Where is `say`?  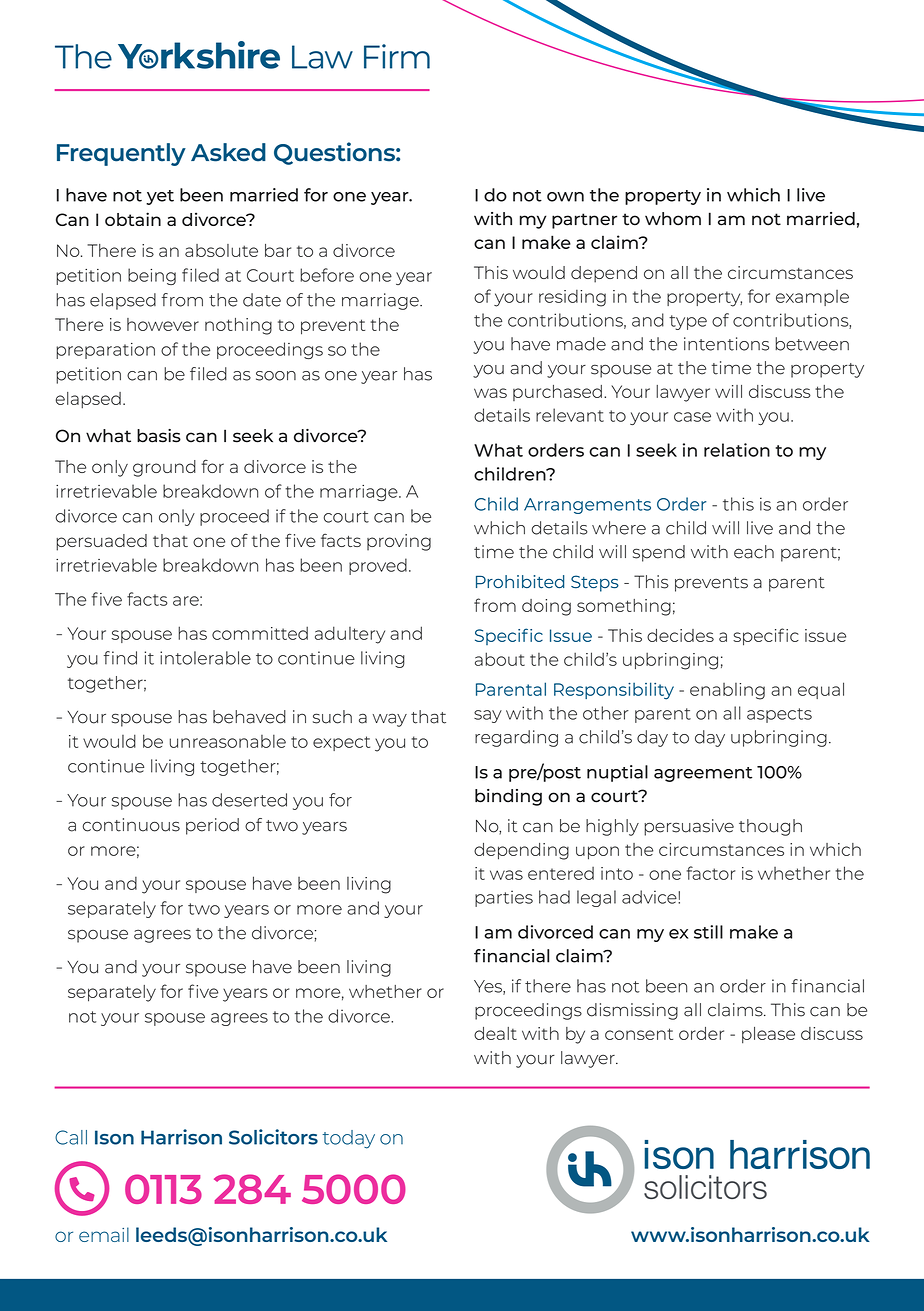
say is located at coordinates (488, 716).
